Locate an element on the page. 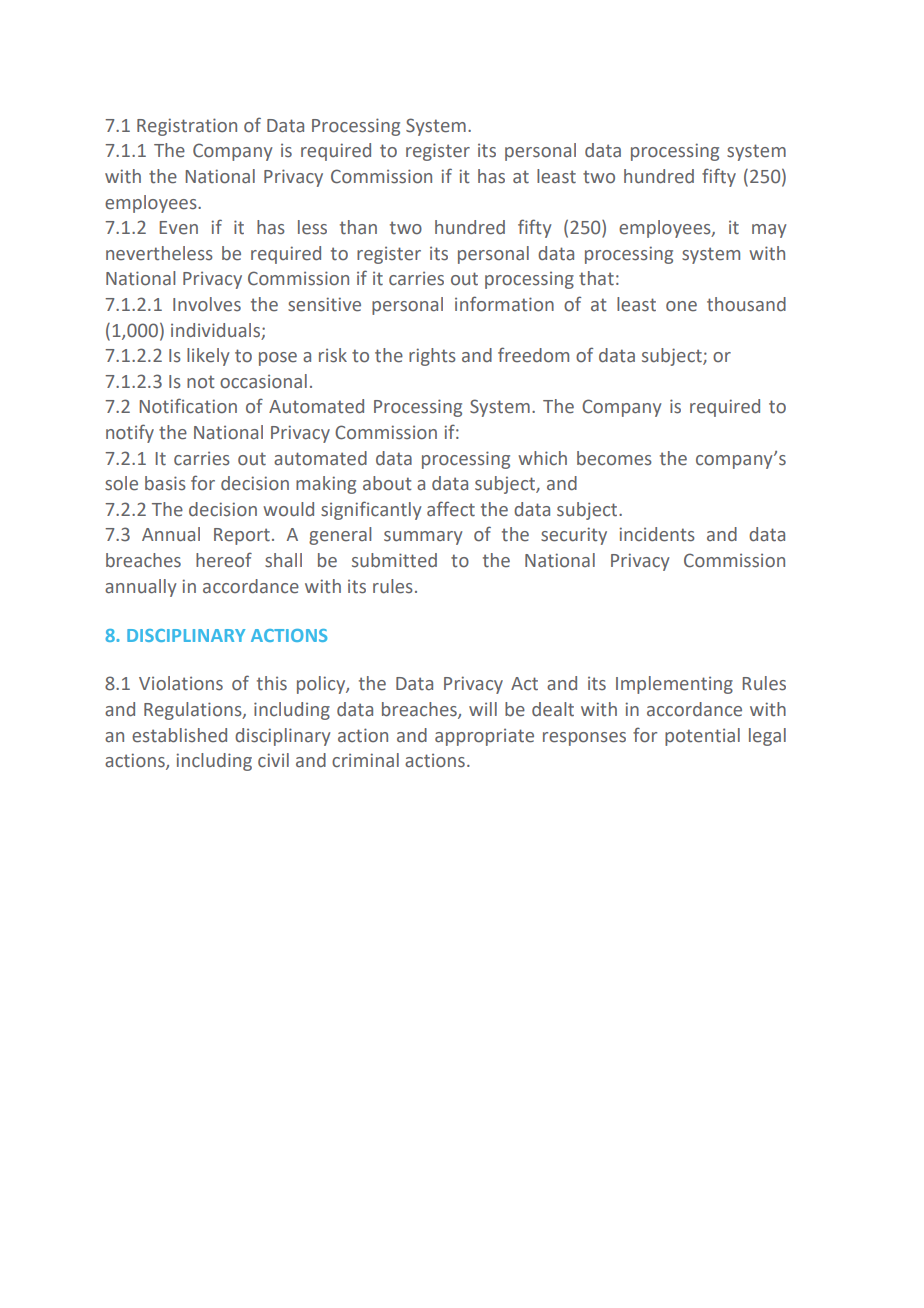  potential is located at coordinates (702, 737).
